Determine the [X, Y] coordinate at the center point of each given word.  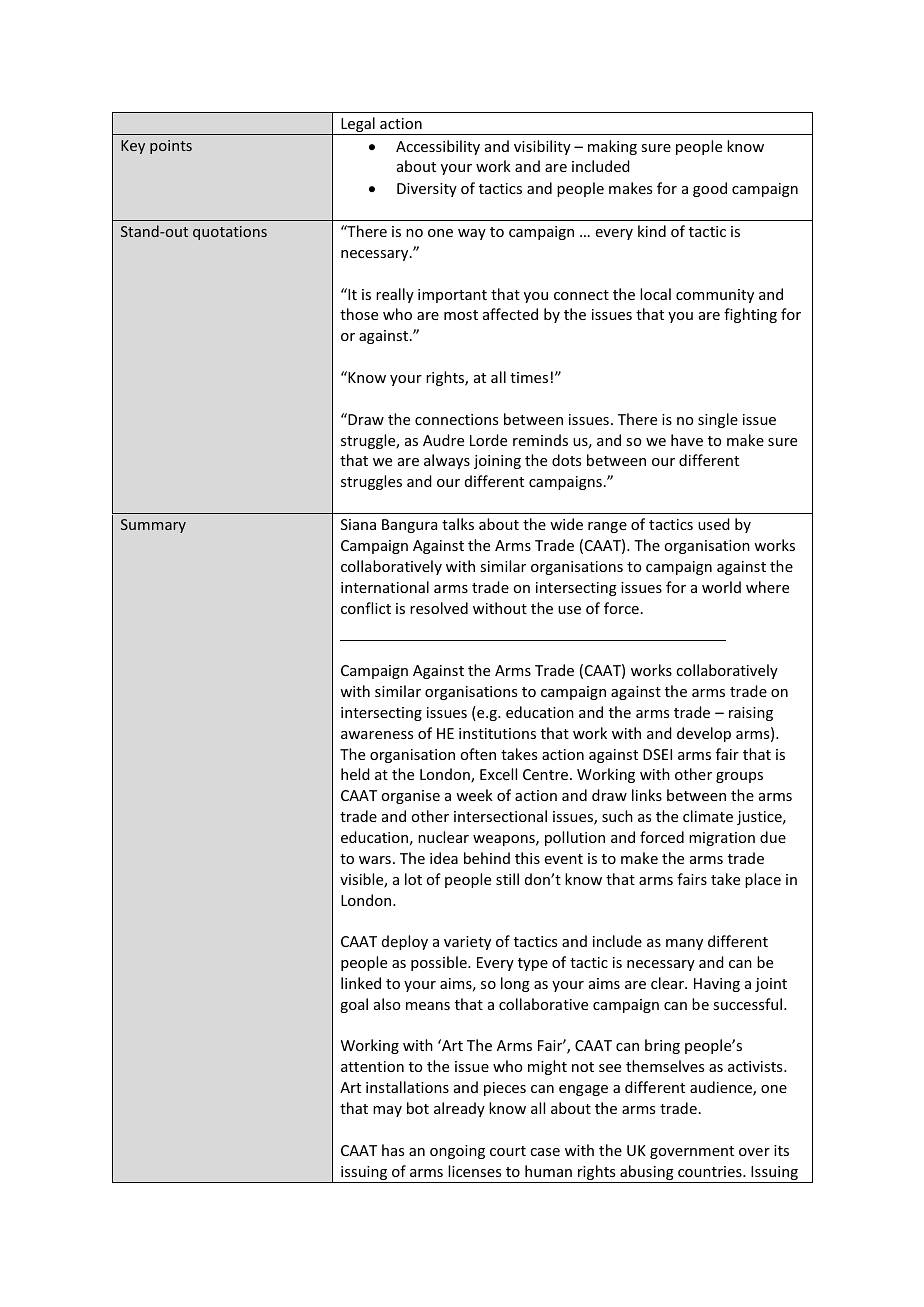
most [461, 315]
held [355, 774]
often [478, 754]
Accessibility [438, 147]
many [684, 944]
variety [467, 943]
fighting [750, 315]
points [171, 147]
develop [704, 734]
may [387, 1111]
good [710, 189]
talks [458, 524]
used [714, 524]
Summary [153, 526]
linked [361, 983]
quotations [230, 233]
